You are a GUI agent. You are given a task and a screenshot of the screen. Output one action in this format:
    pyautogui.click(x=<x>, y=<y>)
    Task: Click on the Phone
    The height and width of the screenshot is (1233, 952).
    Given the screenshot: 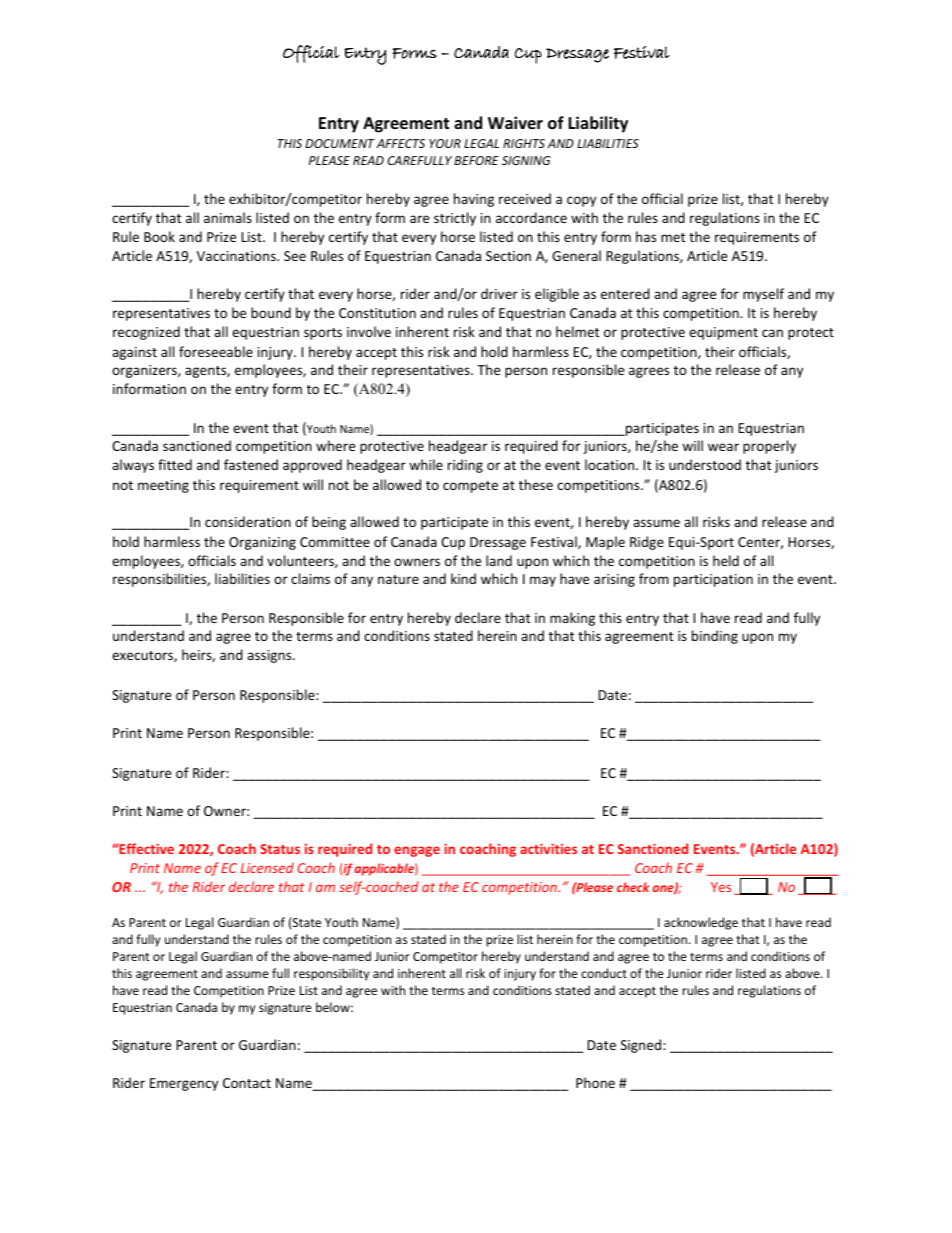 What is the action you would take?
    pyautogui.click(x=595, y=1082)
